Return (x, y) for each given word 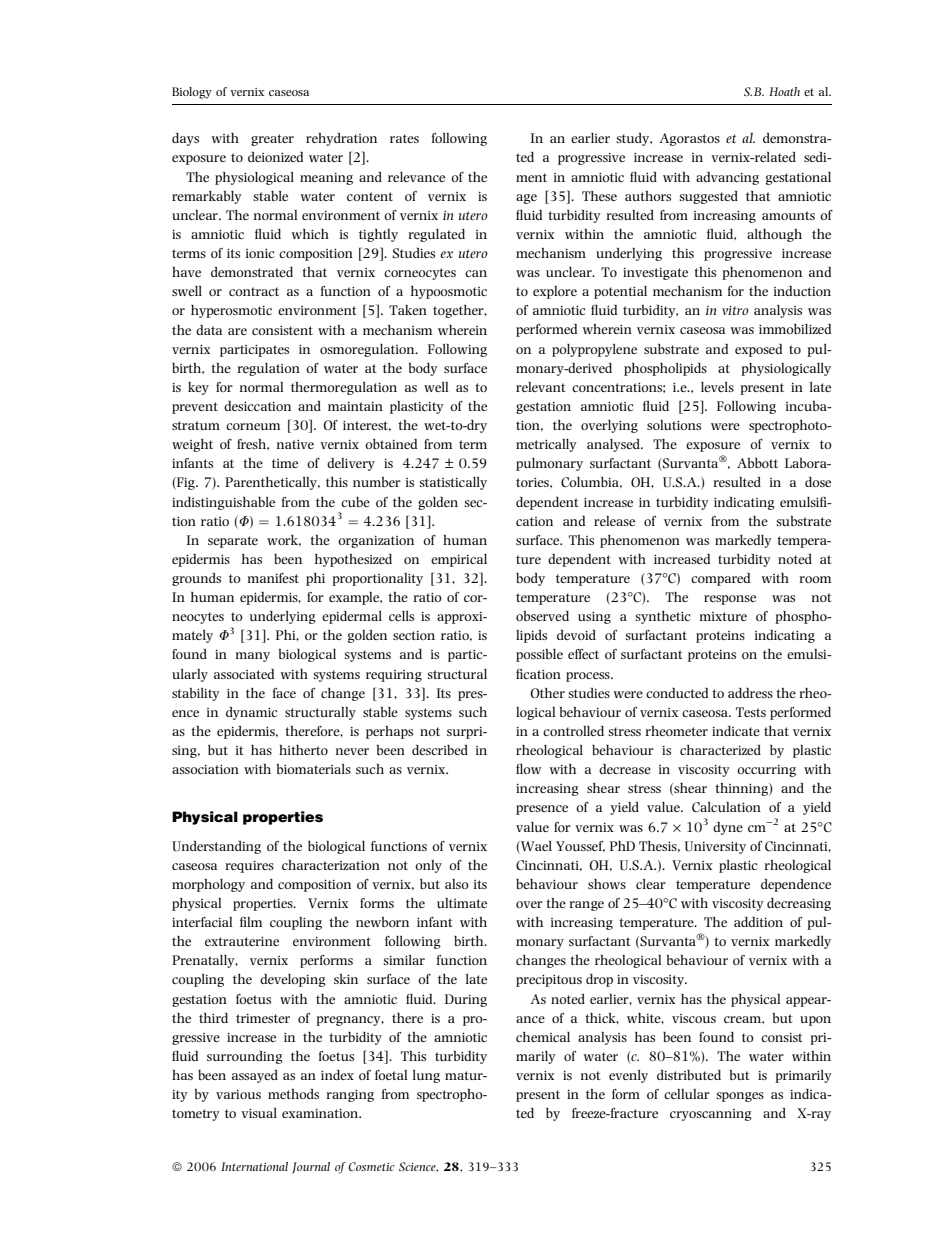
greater (272, 140)
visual (259, 1113)
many (253, 657)
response (730, 600)
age (526, 199)
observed (542, 616)
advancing (727, 178)
